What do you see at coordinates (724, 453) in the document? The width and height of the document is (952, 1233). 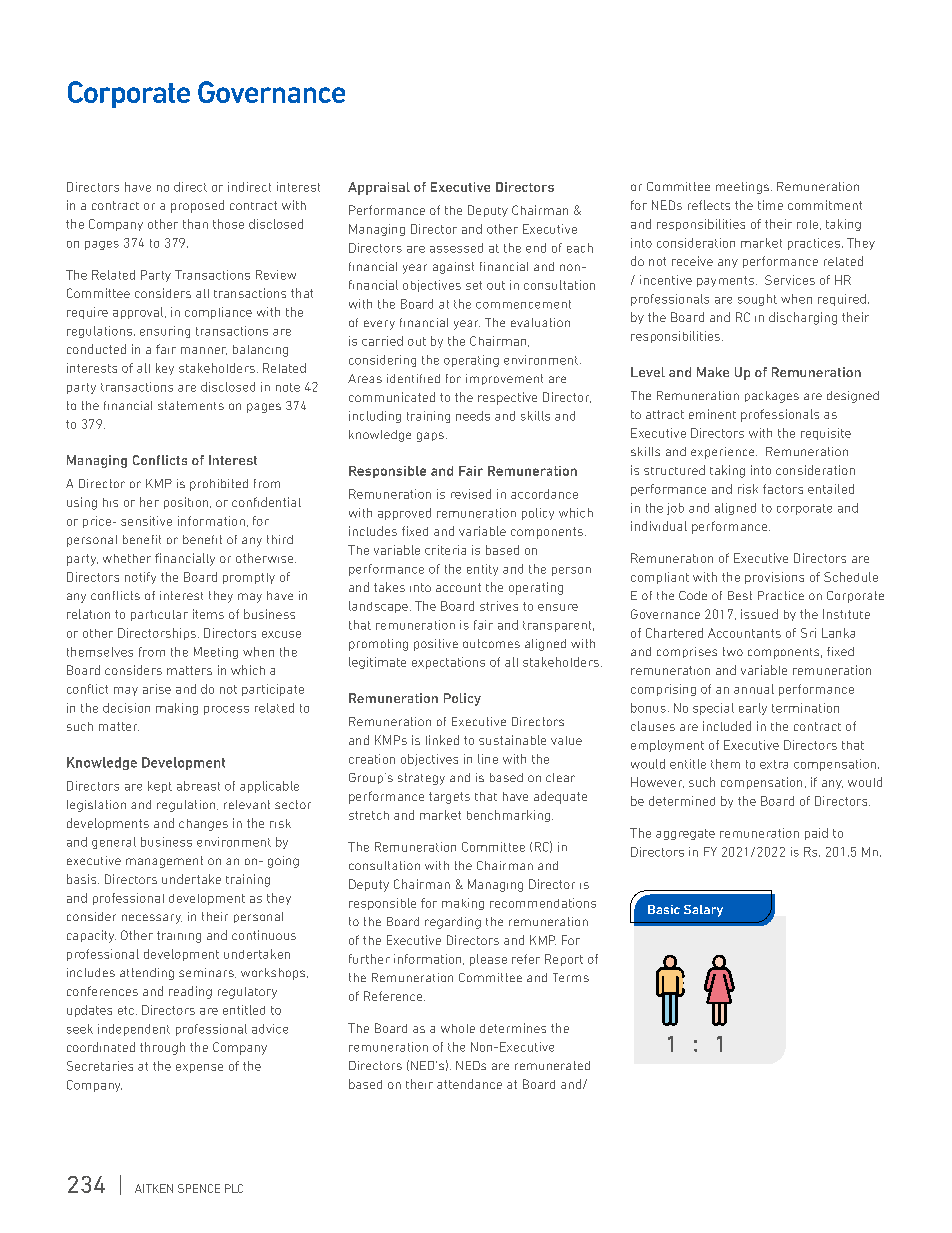 I see `experience` at bounding box center [724, 453].
